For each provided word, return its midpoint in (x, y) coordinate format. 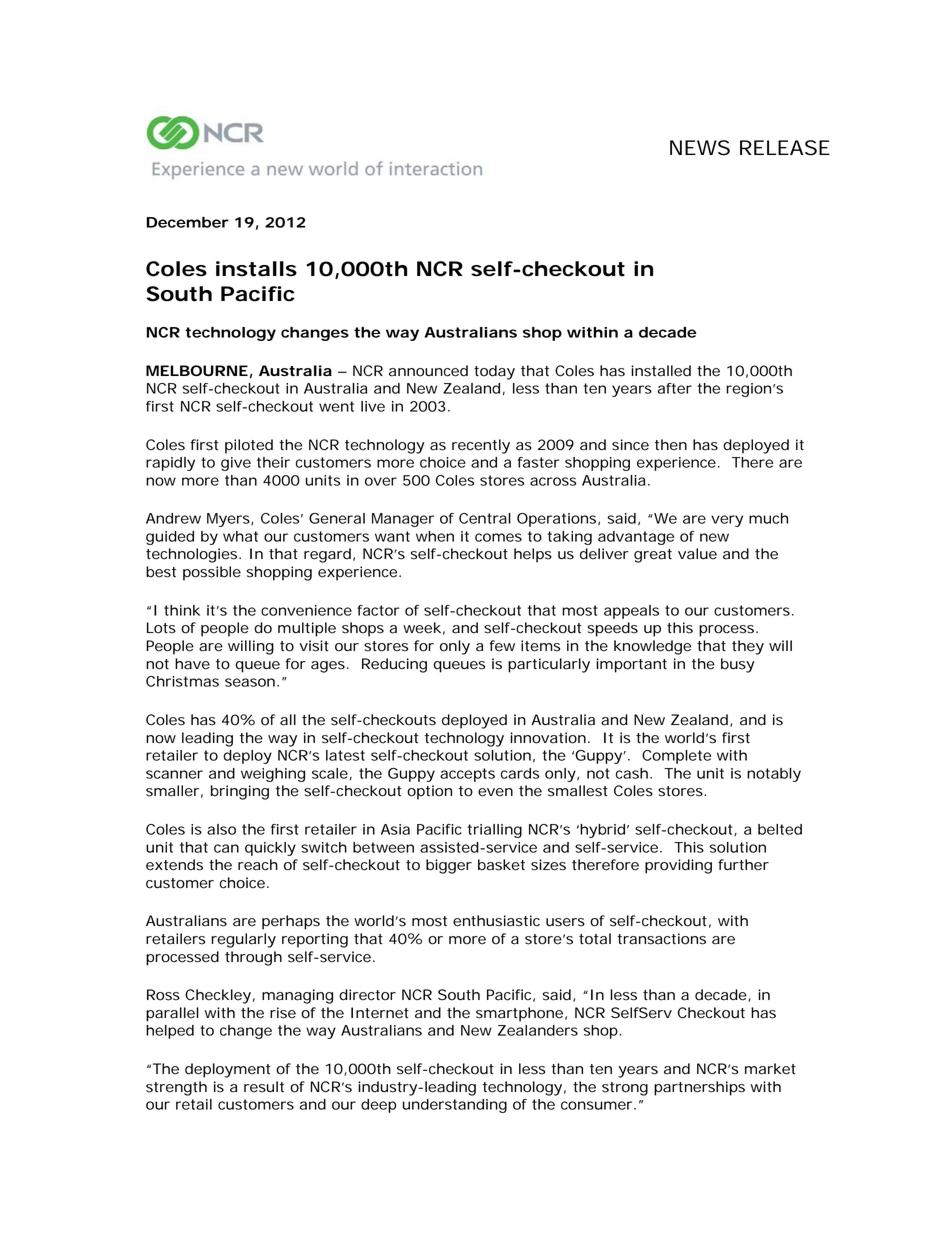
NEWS (700, 148)
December (187, 222)
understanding (455, 1106)
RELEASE (785, 148)
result (264, 1087)
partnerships (699, 1088)
